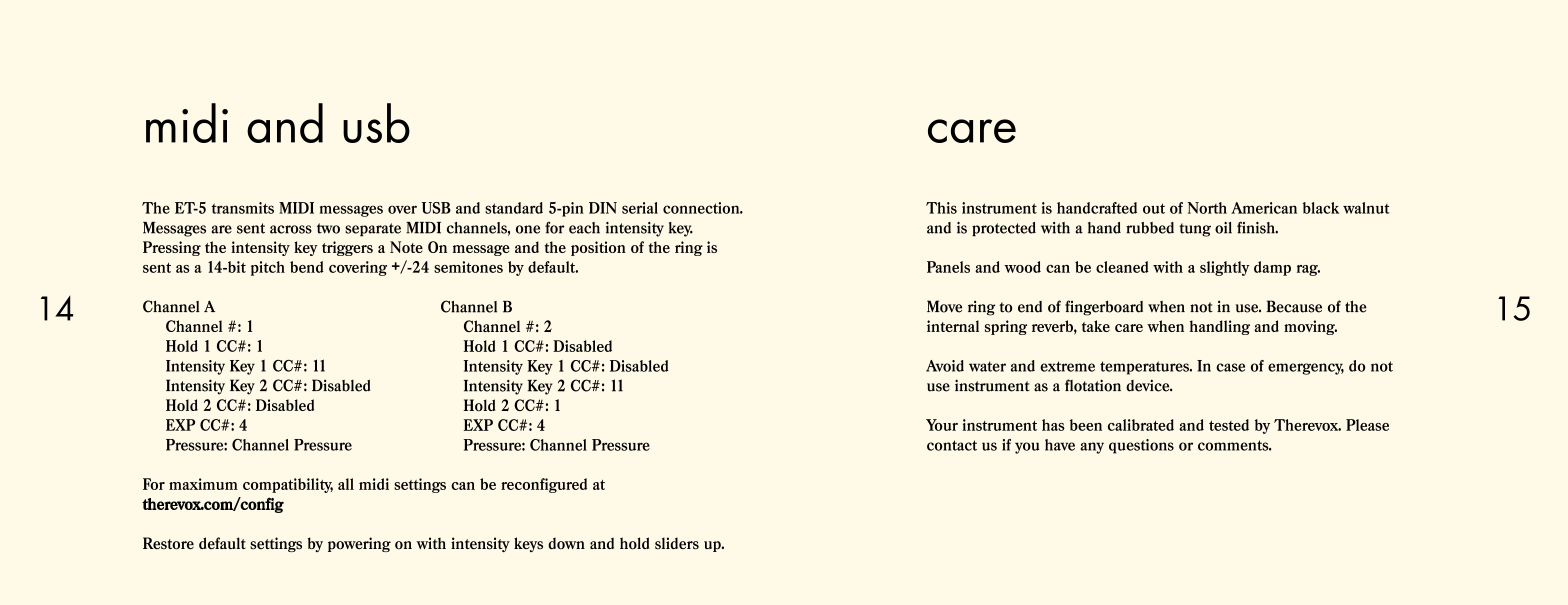 The image size is (1568, 605). What do you see at coordinates (677, 543) in the screenshot?
I see `sliders` at bounding box center [677, 543].
